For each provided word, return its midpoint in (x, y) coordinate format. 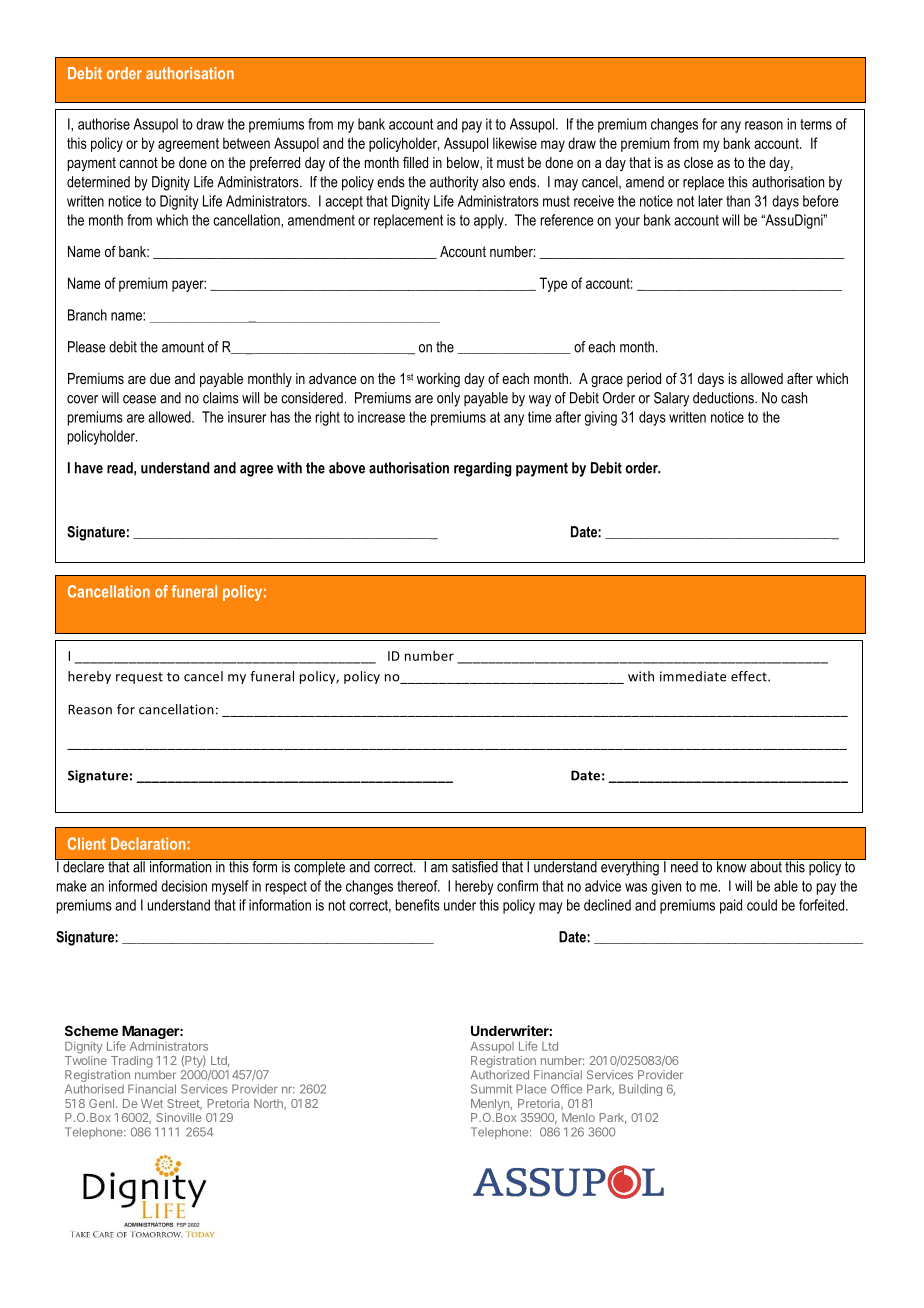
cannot (138, 162)
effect (750, 676)
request (139, 678)
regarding (482, 469)
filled (415, 162)
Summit (491, 1089)
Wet (152, 1103)
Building (640, 1090)
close (698, 162)
